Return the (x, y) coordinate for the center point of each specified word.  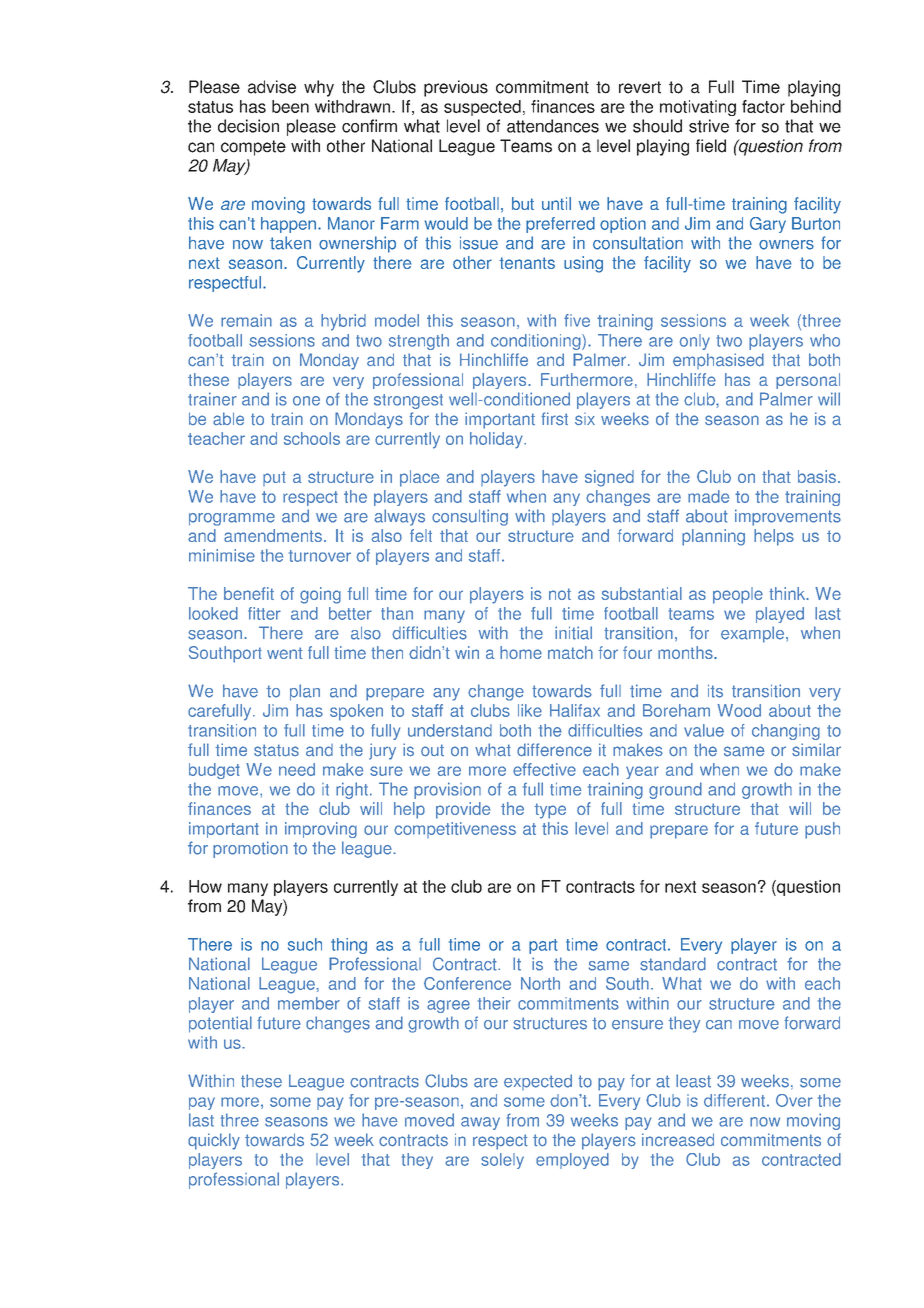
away (480, 1123)
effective (544, 769)
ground (675, 790)
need (297, 769)
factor (763, 106)
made (708, 496)
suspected (482, 108)
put (274, 478)
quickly (214, 1141)
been (290, 106)
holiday (497, 440)
